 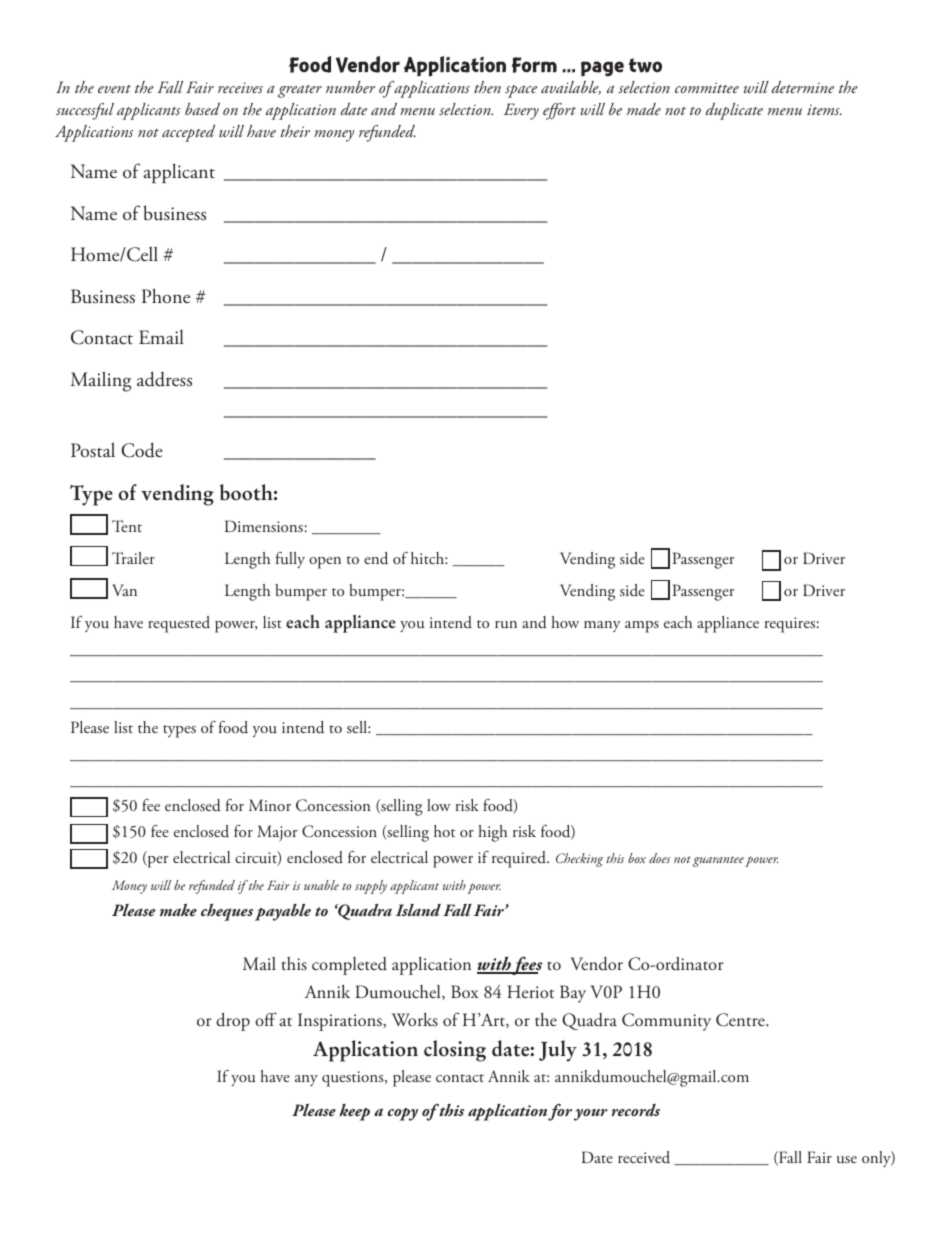 I want to click on requested, so click(x=179, y=624).
